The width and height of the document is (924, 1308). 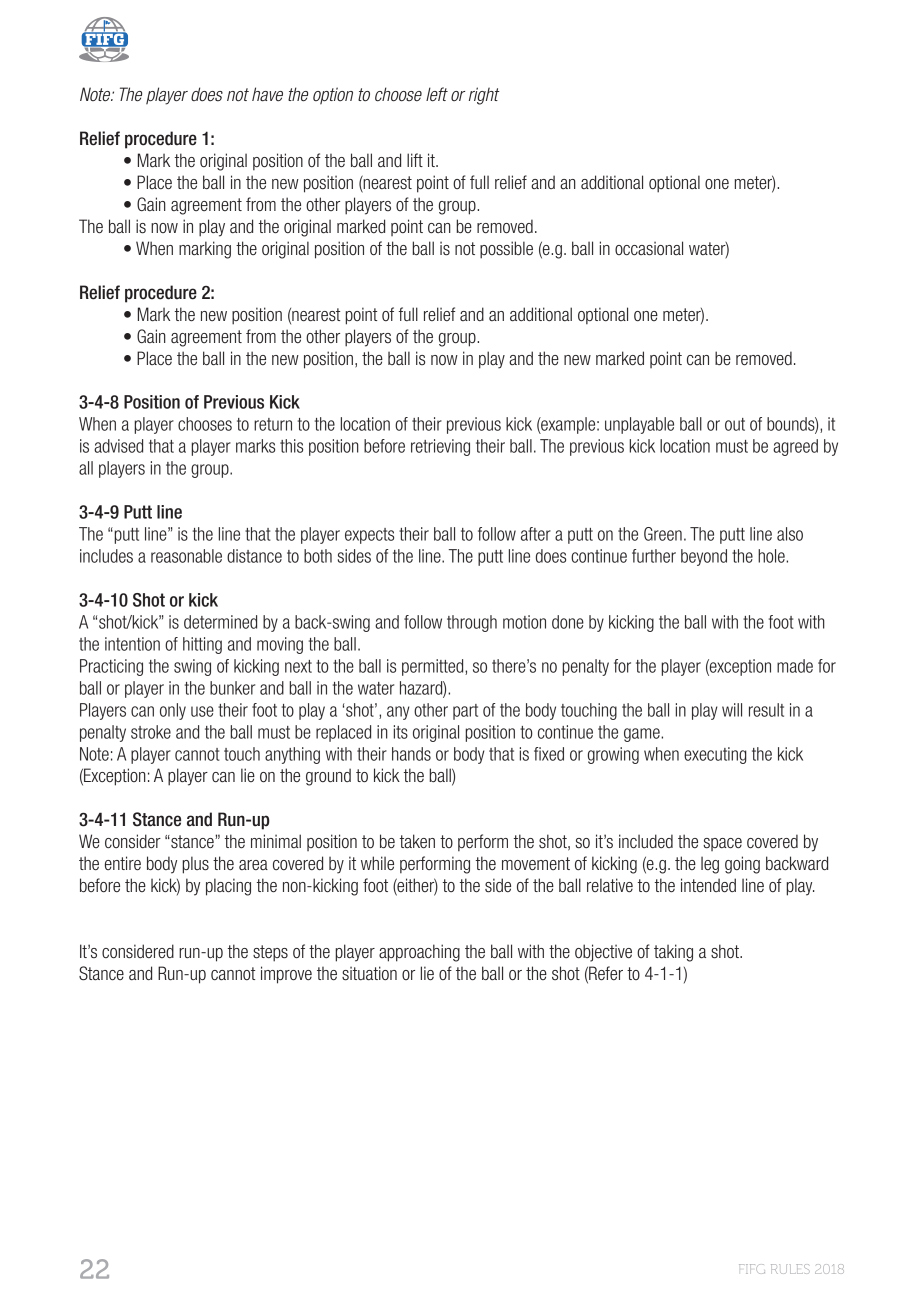 I want to click on will, so click(x=732, y=710).
